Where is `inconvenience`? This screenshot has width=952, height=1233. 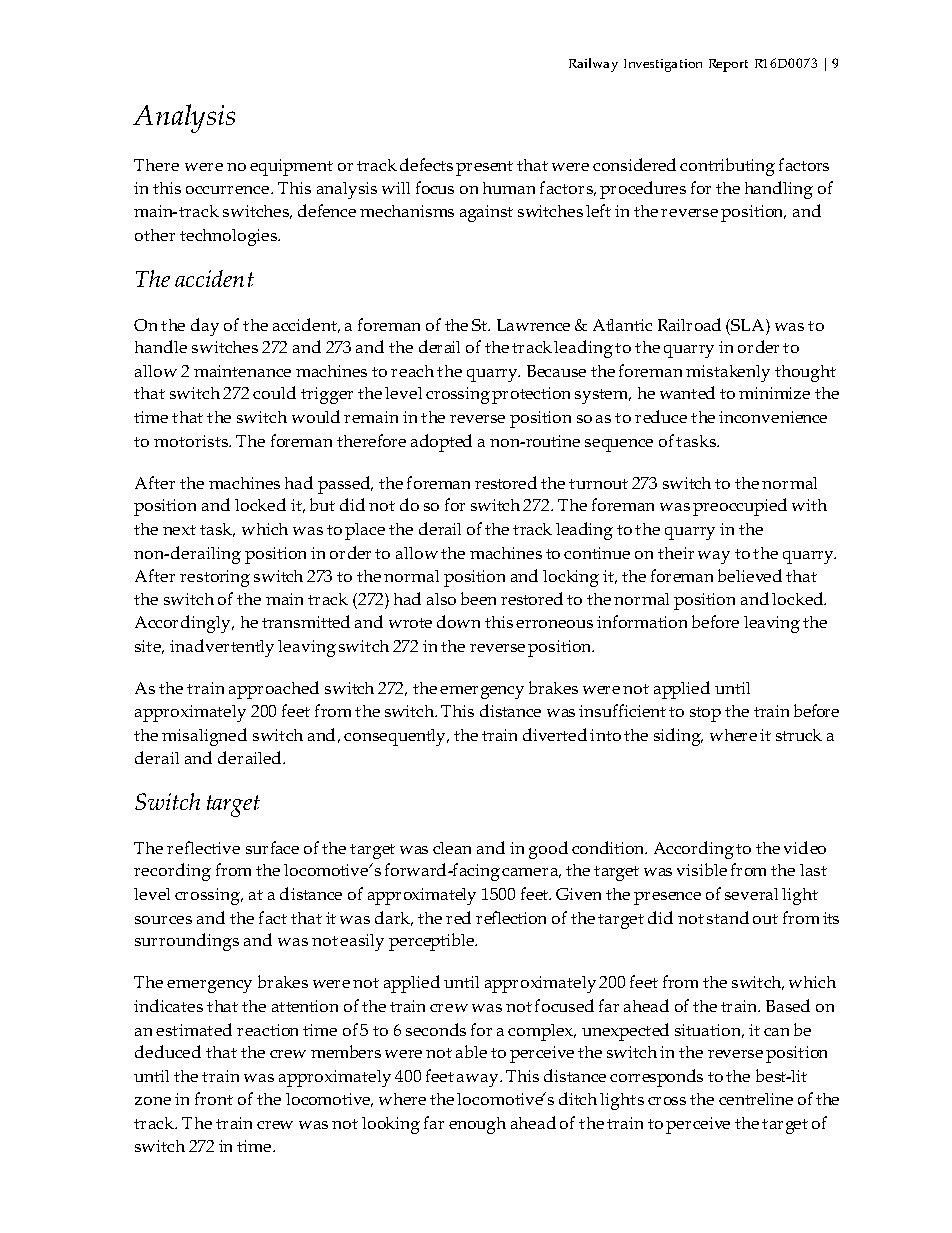 inconvenience is located at coordinates (773, 417).
